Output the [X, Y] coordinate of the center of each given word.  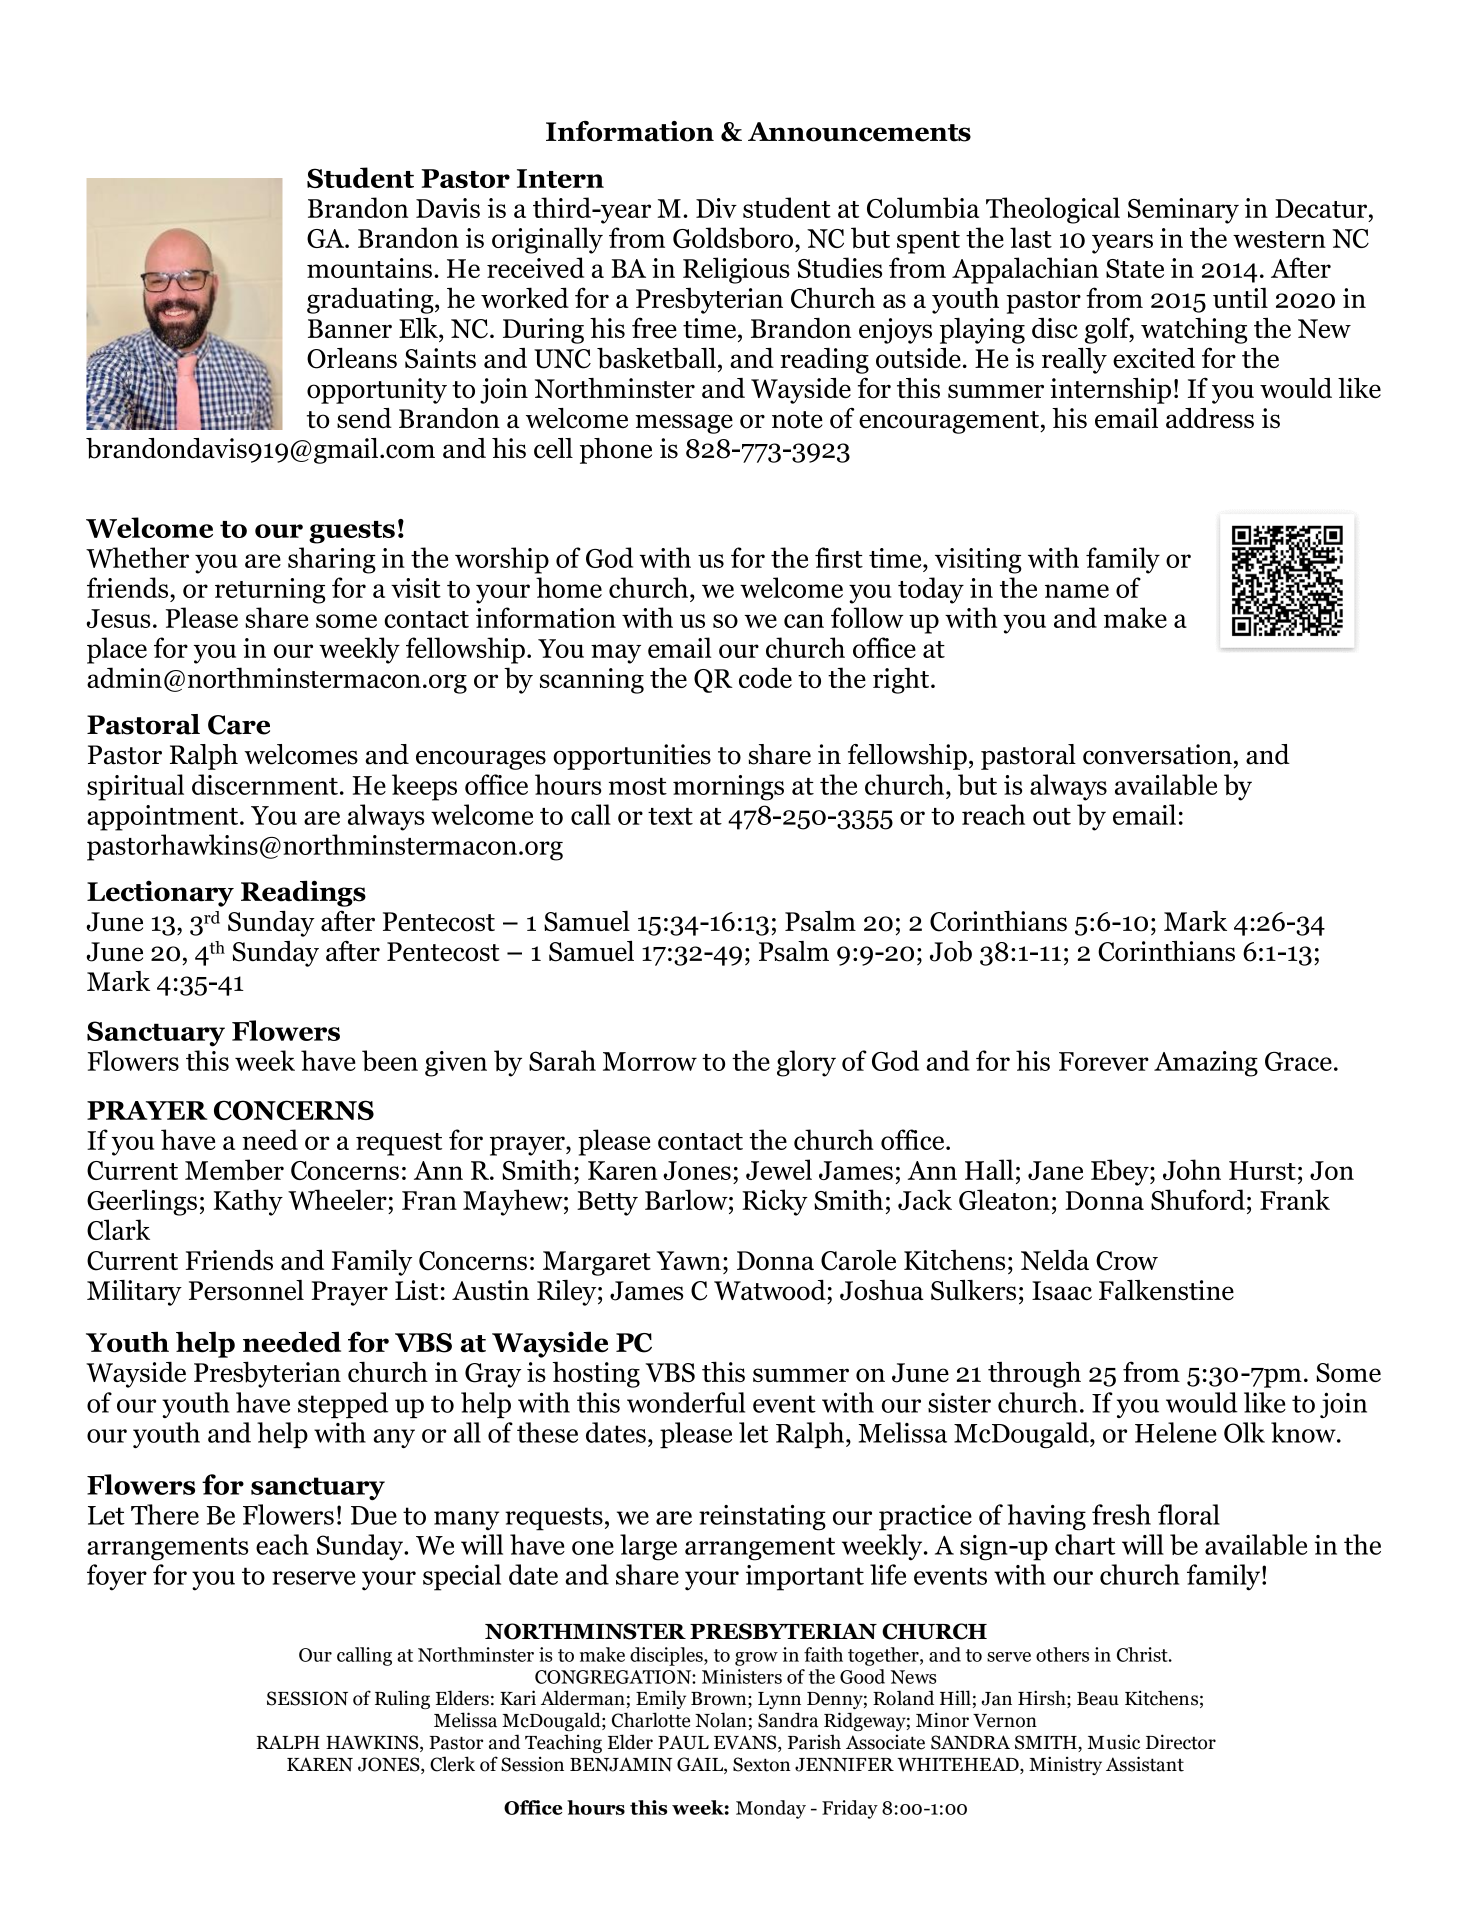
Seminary [1183, 211]
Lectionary [160, 893]
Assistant [1145, 1764]
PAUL [683, 1742]
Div [716, 208]
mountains [369, 268]
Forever [1104, 1061]
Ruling [402, 1699]
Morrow [650, 1061]
